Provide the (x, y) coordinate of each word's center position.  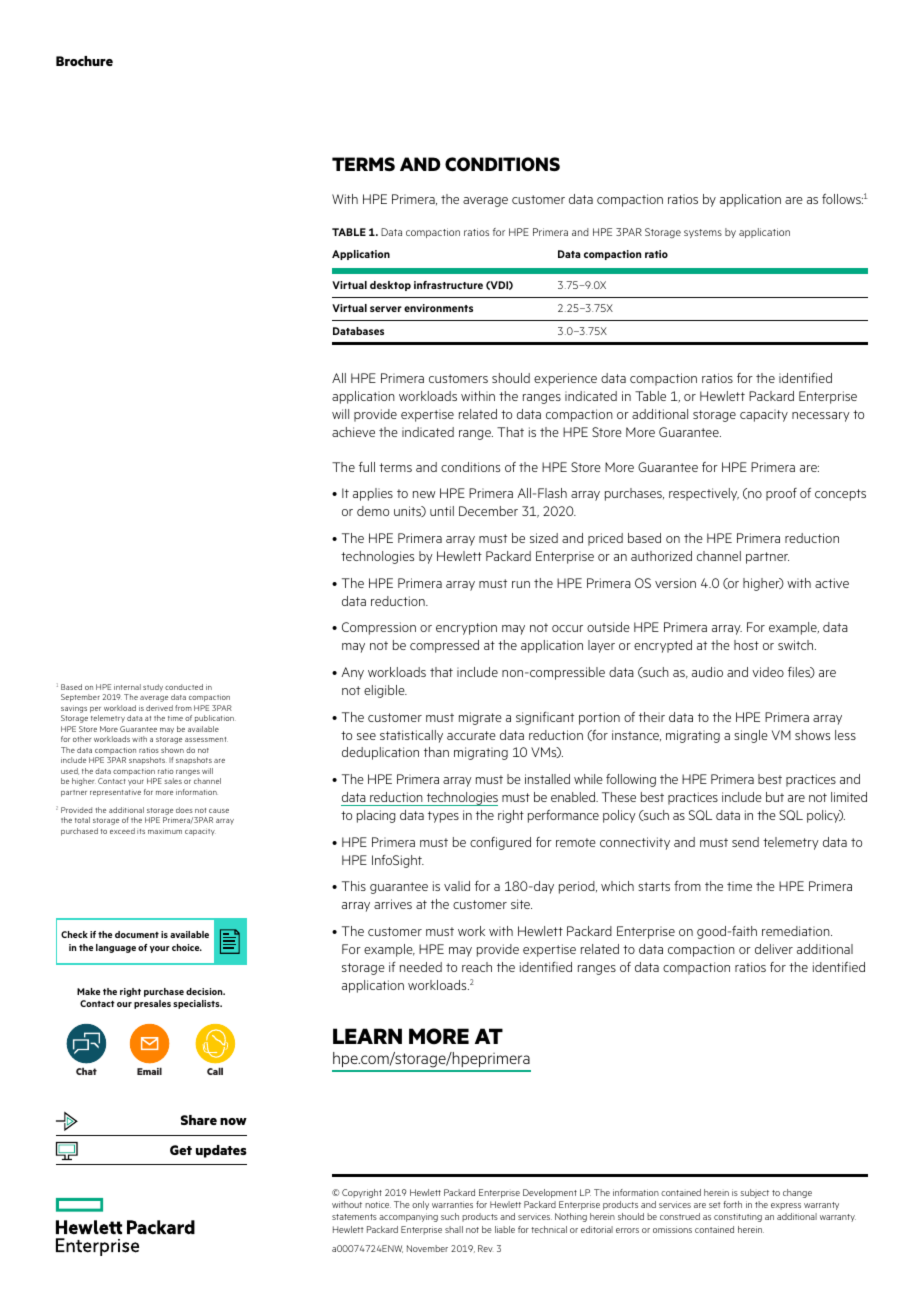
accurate (471, 735)
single (751, 736)
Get (181, 1150)
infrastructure (448, 285)
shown (172, 750)
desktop (390, 286)
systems (703, 233)
